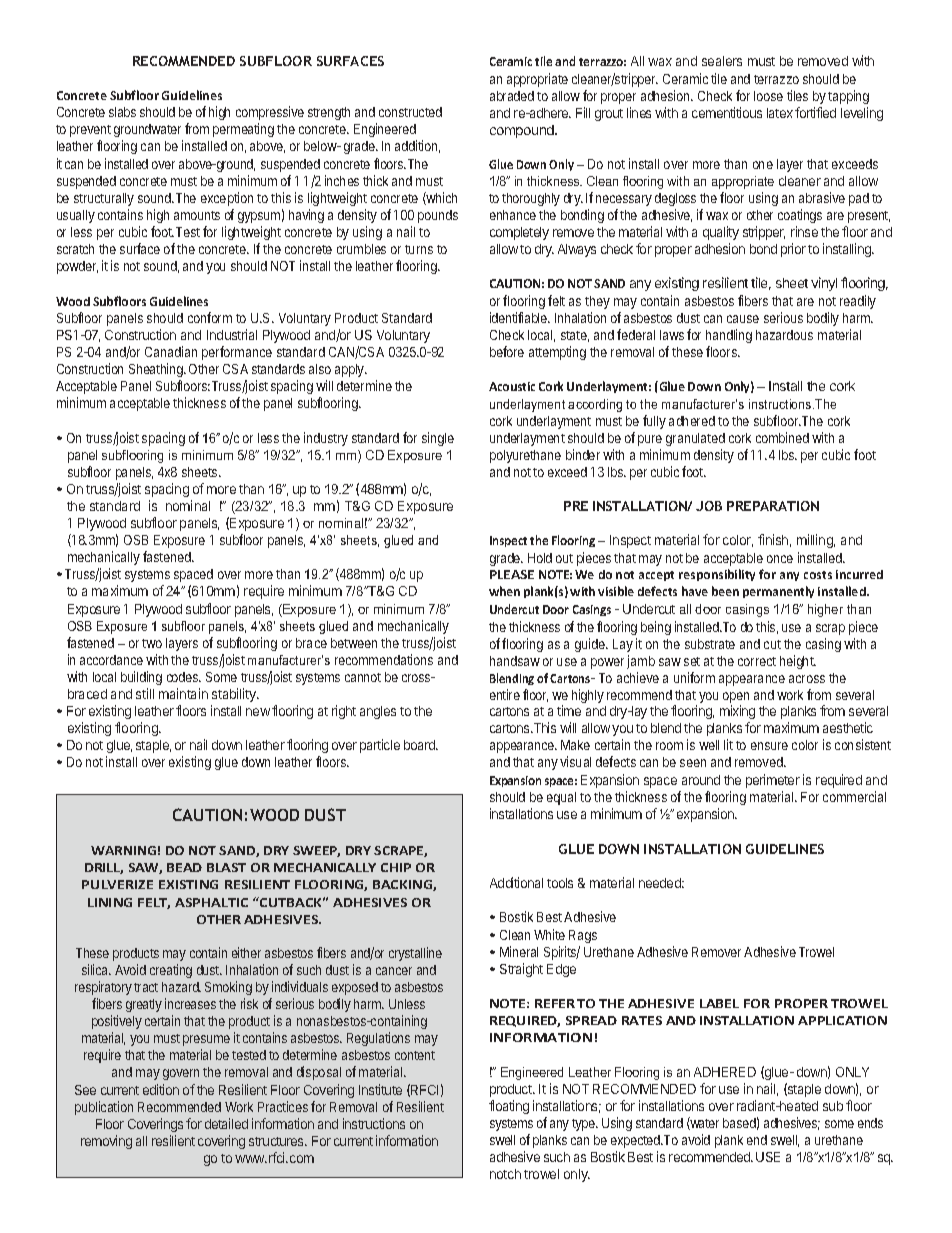  I want to click on when, so click(504, 591).
